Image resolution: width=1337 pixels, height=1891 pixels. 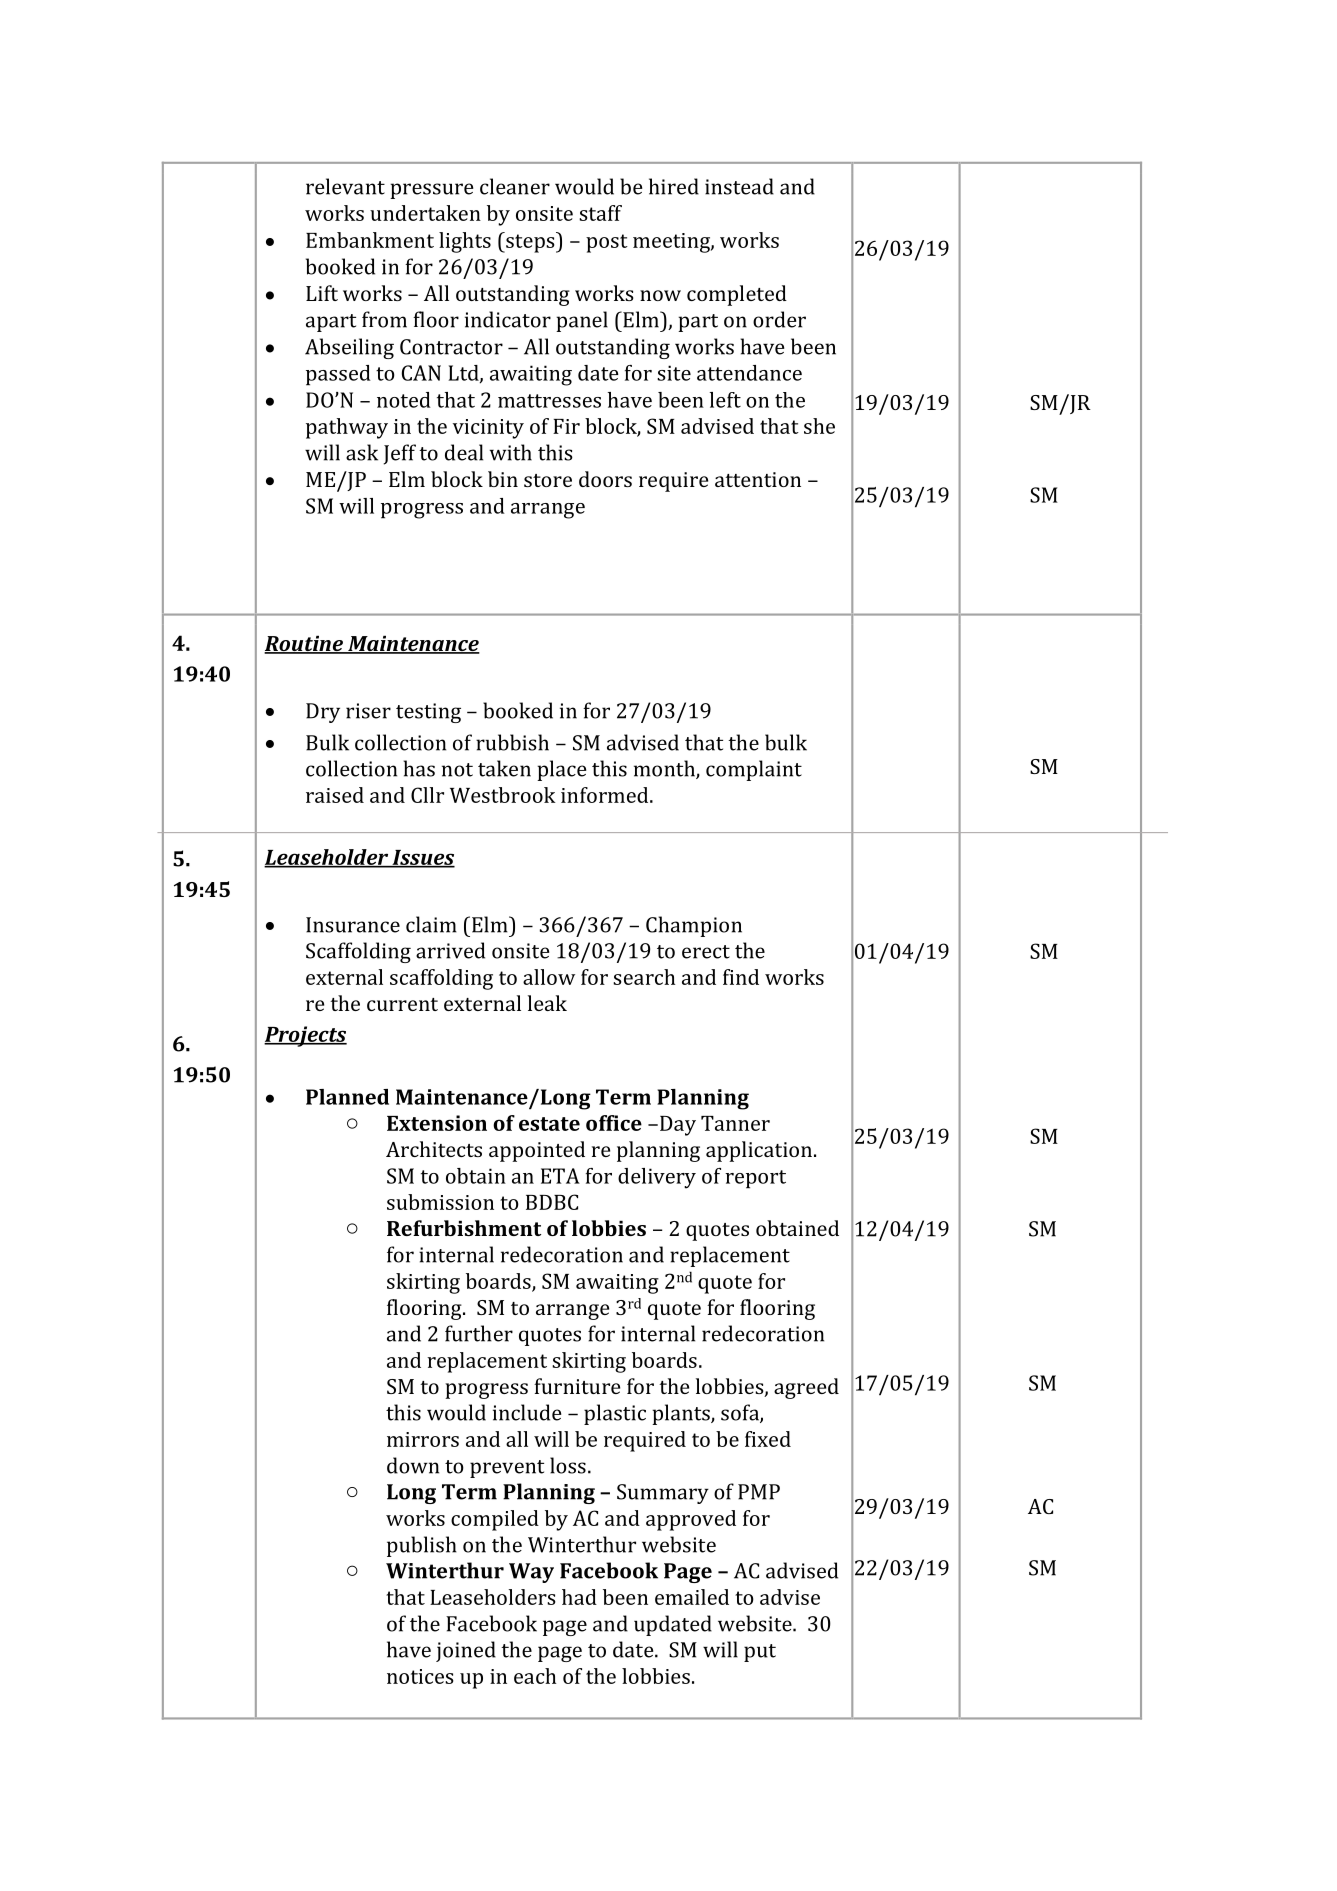 I want to click on had, so click(x=579, y=1597).
